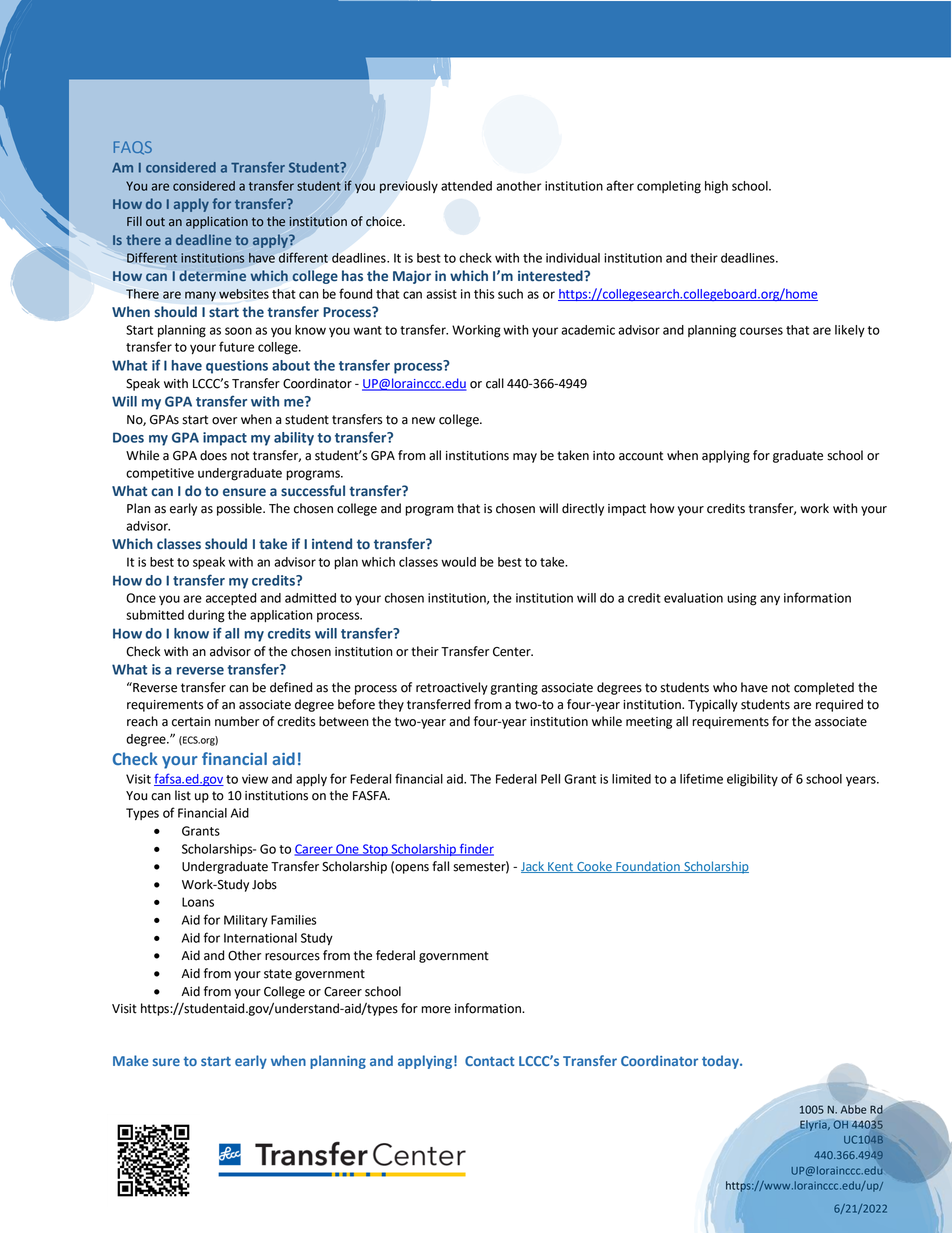 Image resolution: width=952 pixels, height=1233 pixels. I want to click on during, so click(206, 616).
